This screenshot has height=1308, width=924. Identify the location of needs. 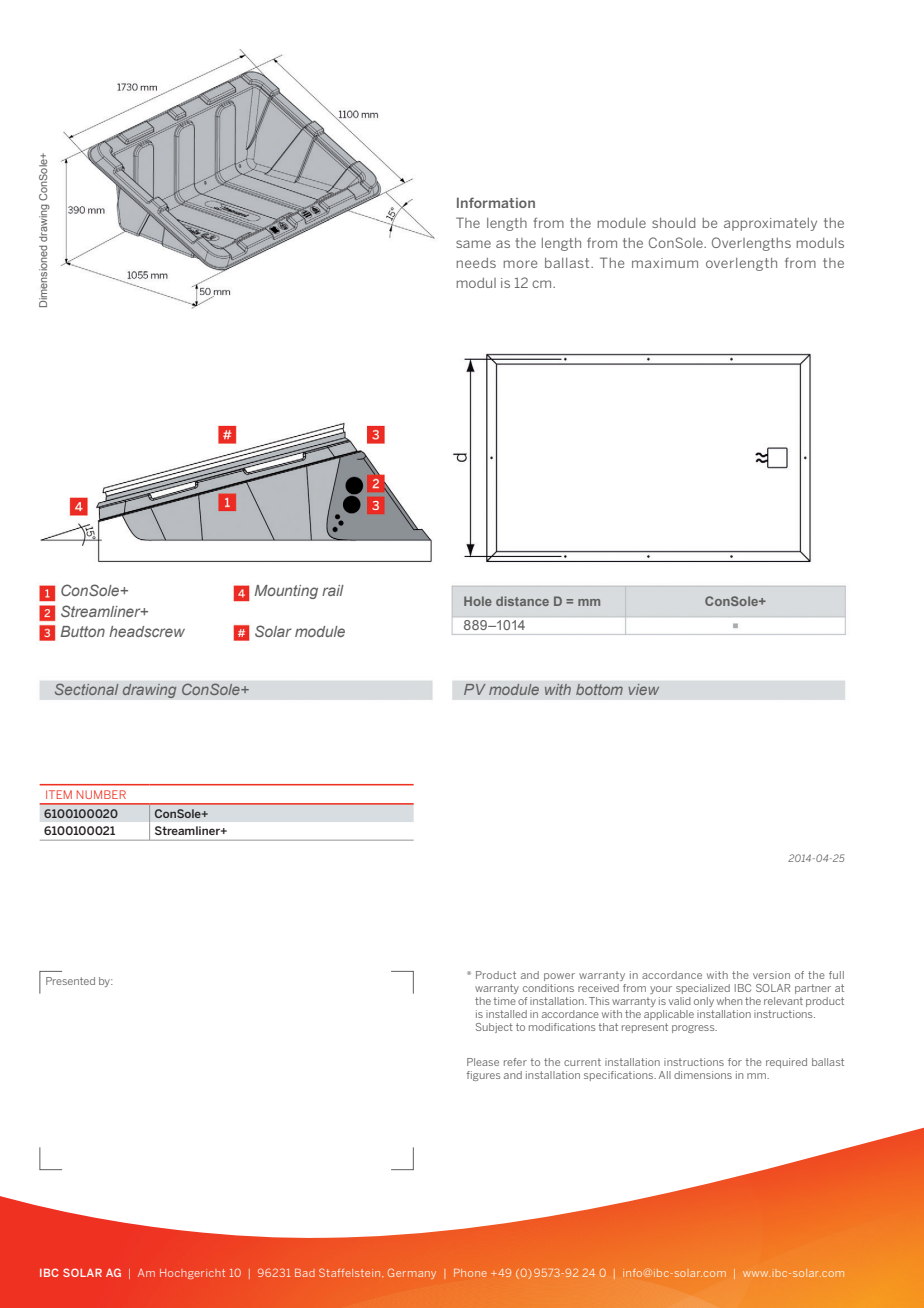
(476, 263).
